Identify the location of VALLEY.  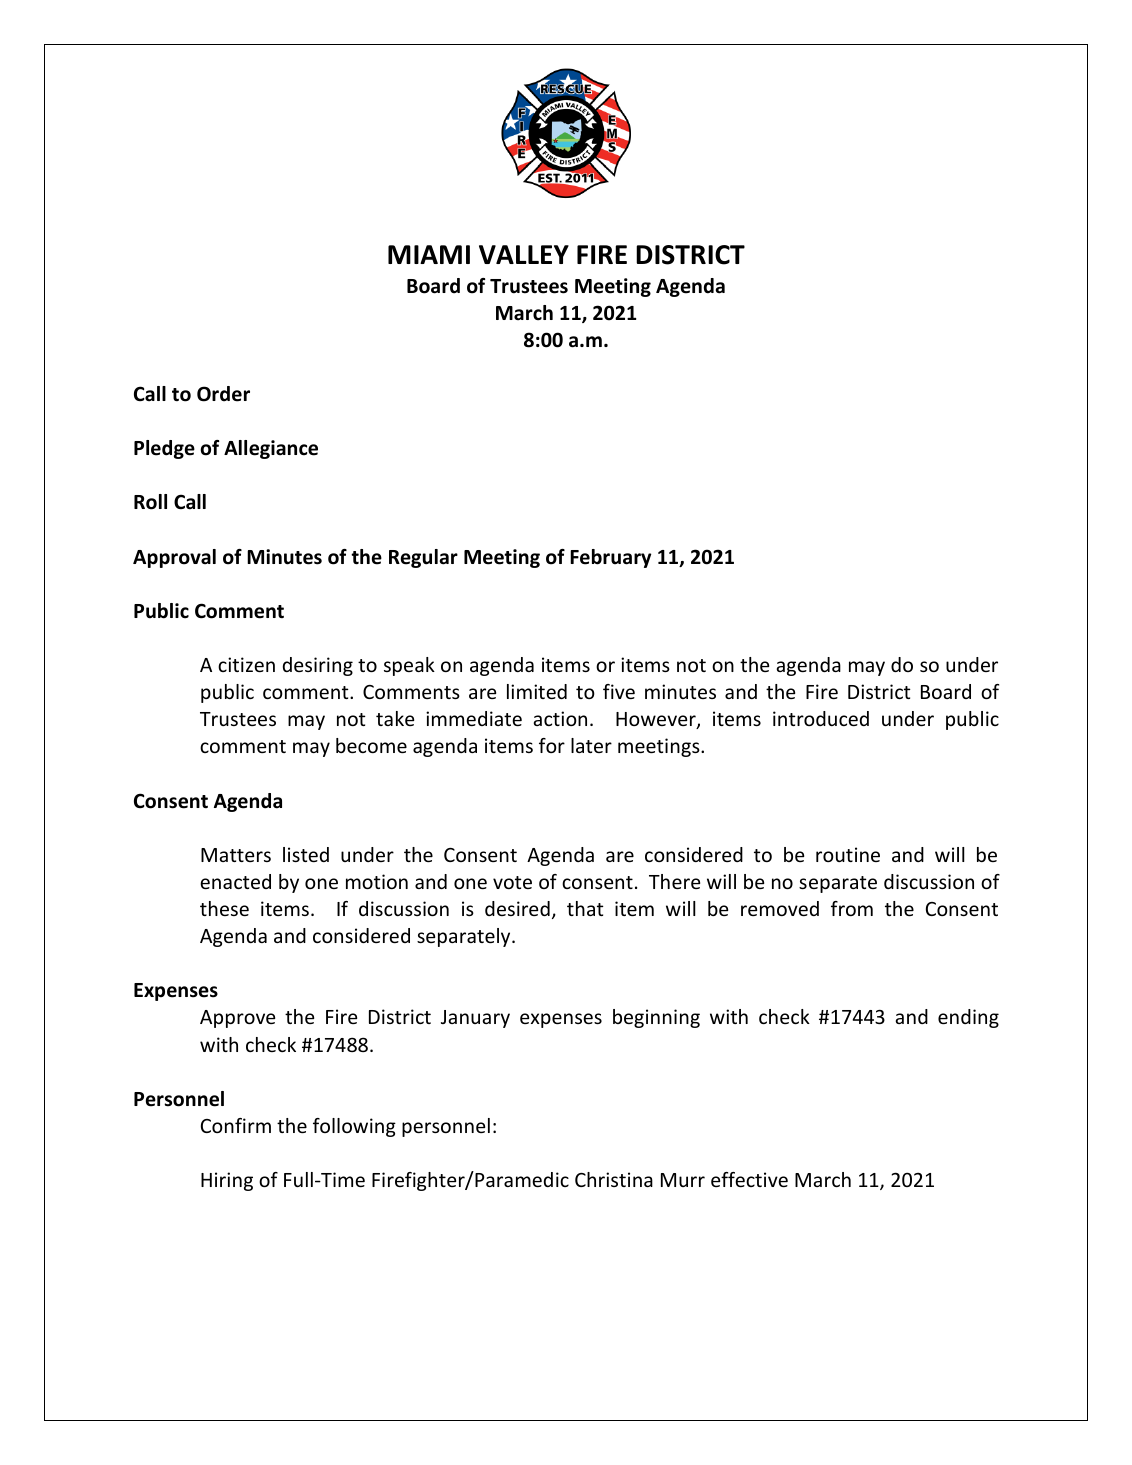
(524, 254).
